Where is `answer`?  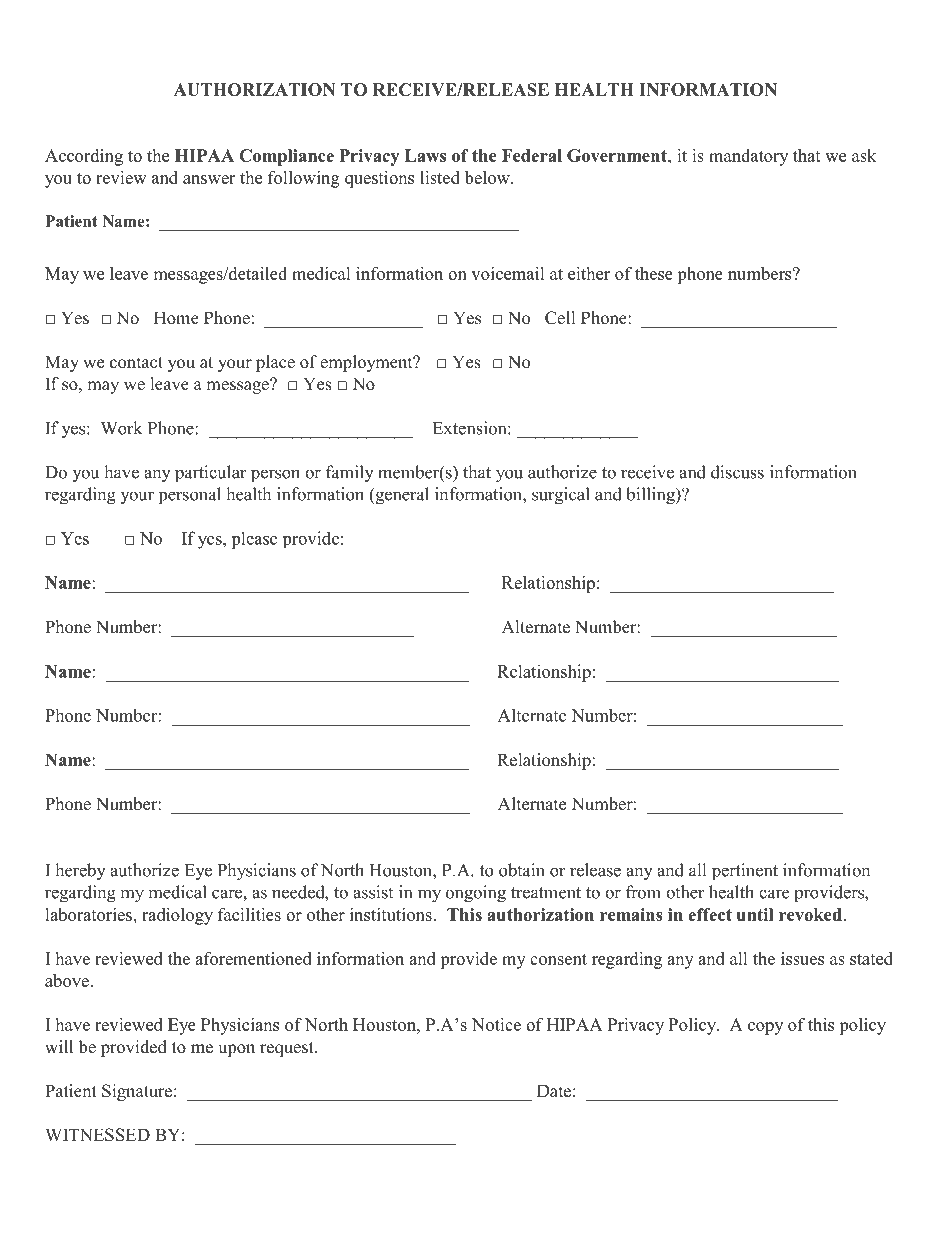 answer is located at coordinates (209, 179).
